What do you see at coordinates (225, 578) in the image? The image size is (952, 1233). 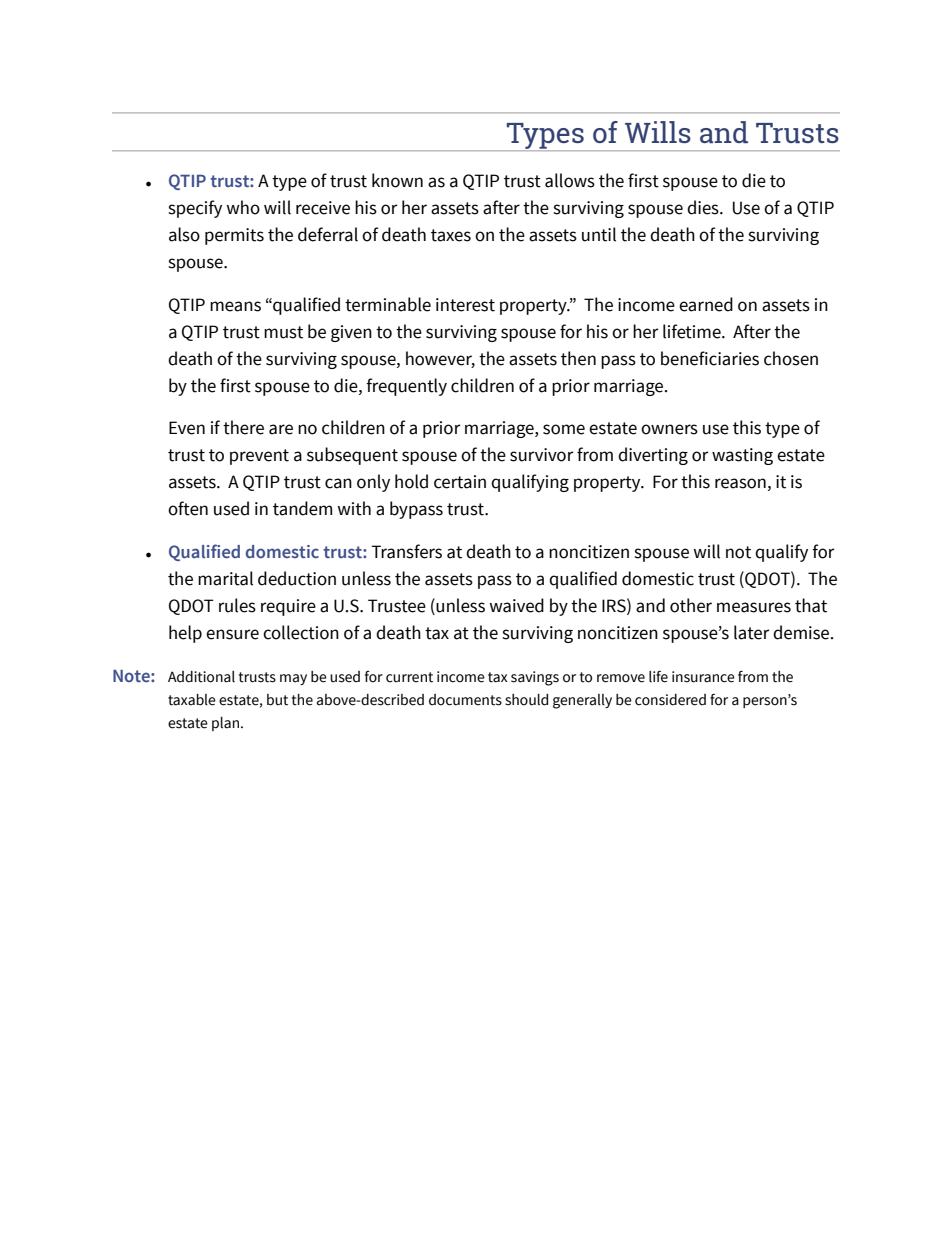 I see `marital` at bounding box center [225, 578].
